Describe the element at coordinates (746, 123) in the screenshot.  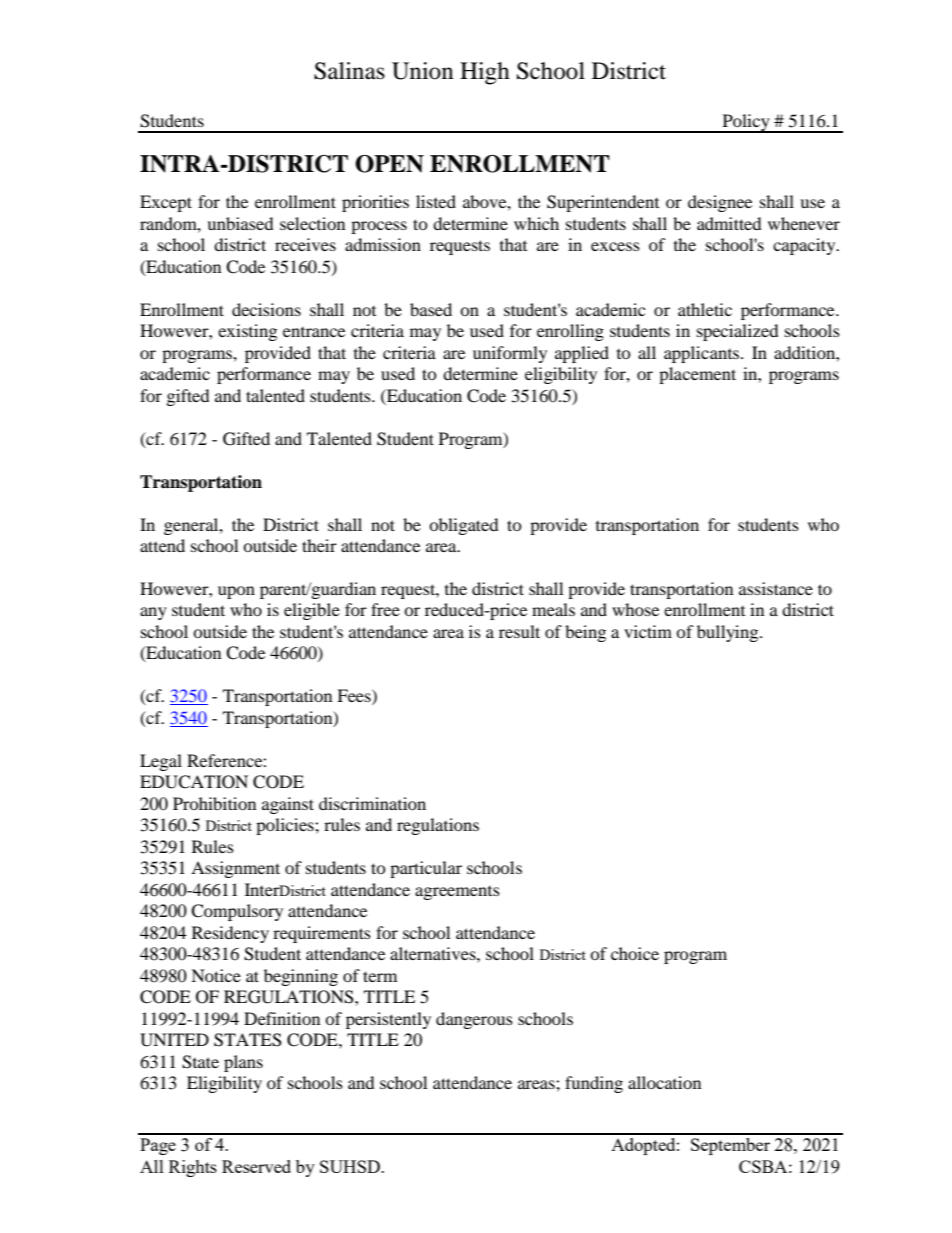
I see `Policy` at that location.
